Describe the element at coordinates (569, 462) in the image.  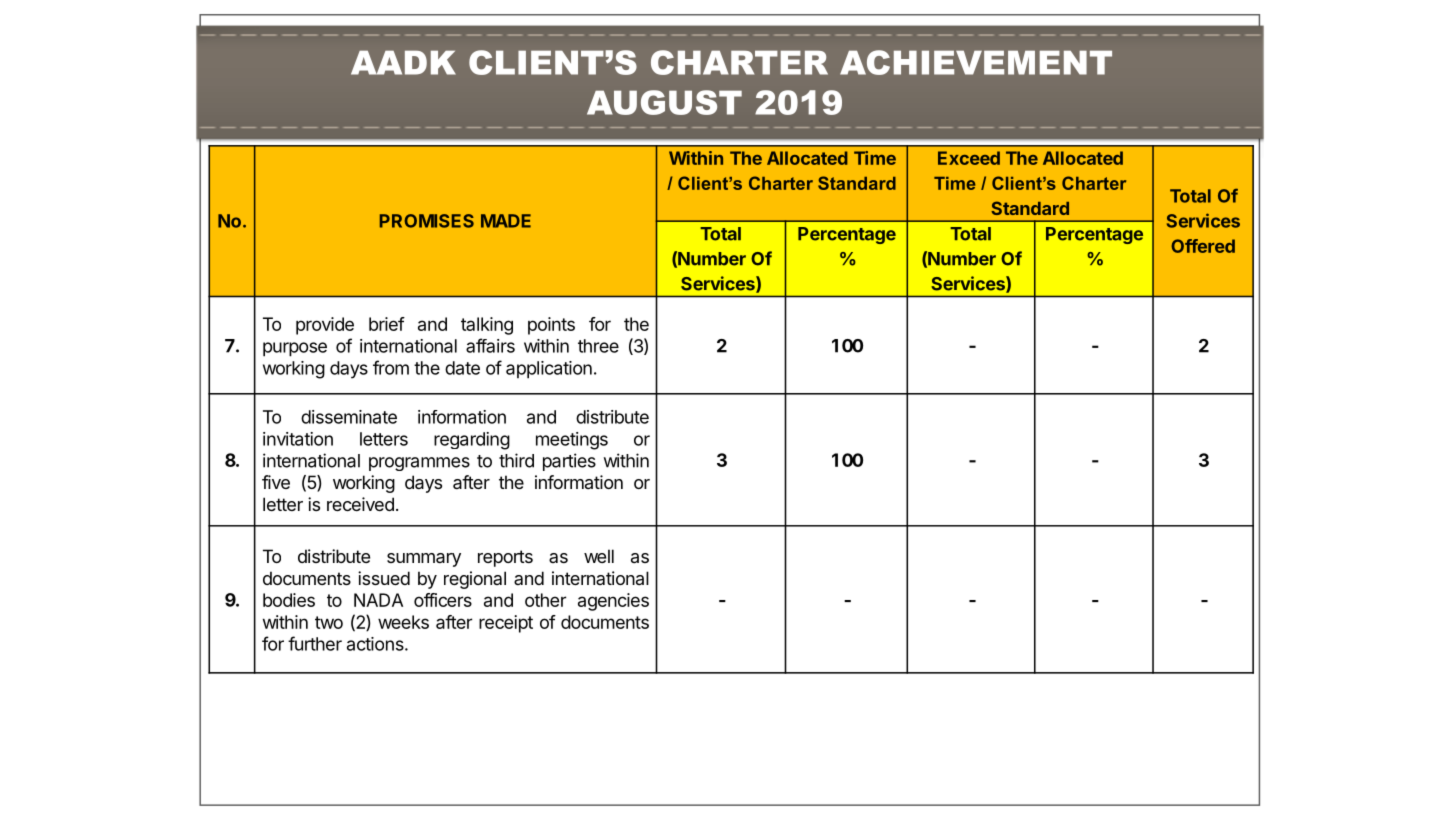
I see `parties` at that location.
